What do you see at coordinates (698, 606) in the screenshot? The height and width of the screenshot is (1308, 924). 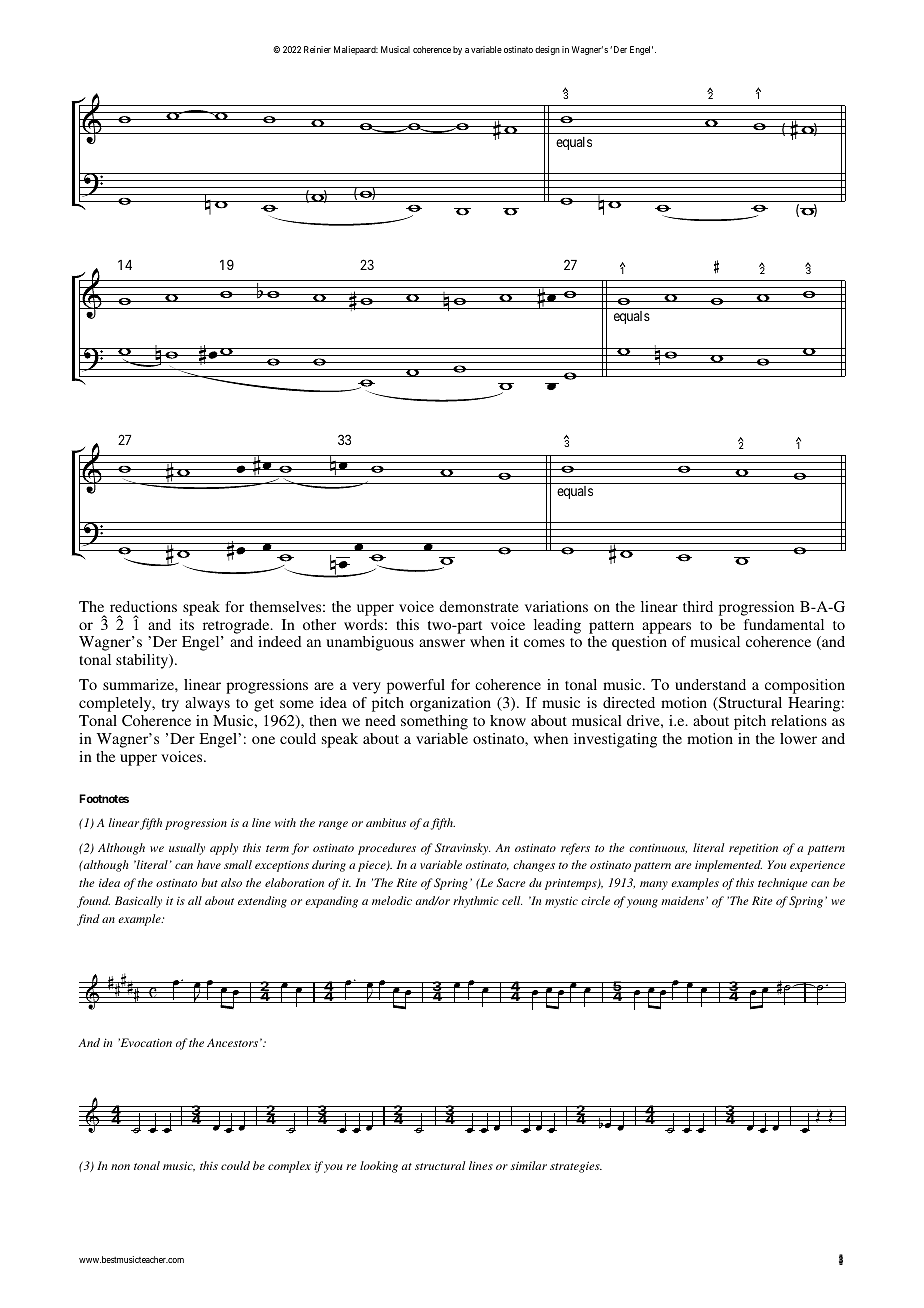 I see `third` at bounding box center [698, 606].
